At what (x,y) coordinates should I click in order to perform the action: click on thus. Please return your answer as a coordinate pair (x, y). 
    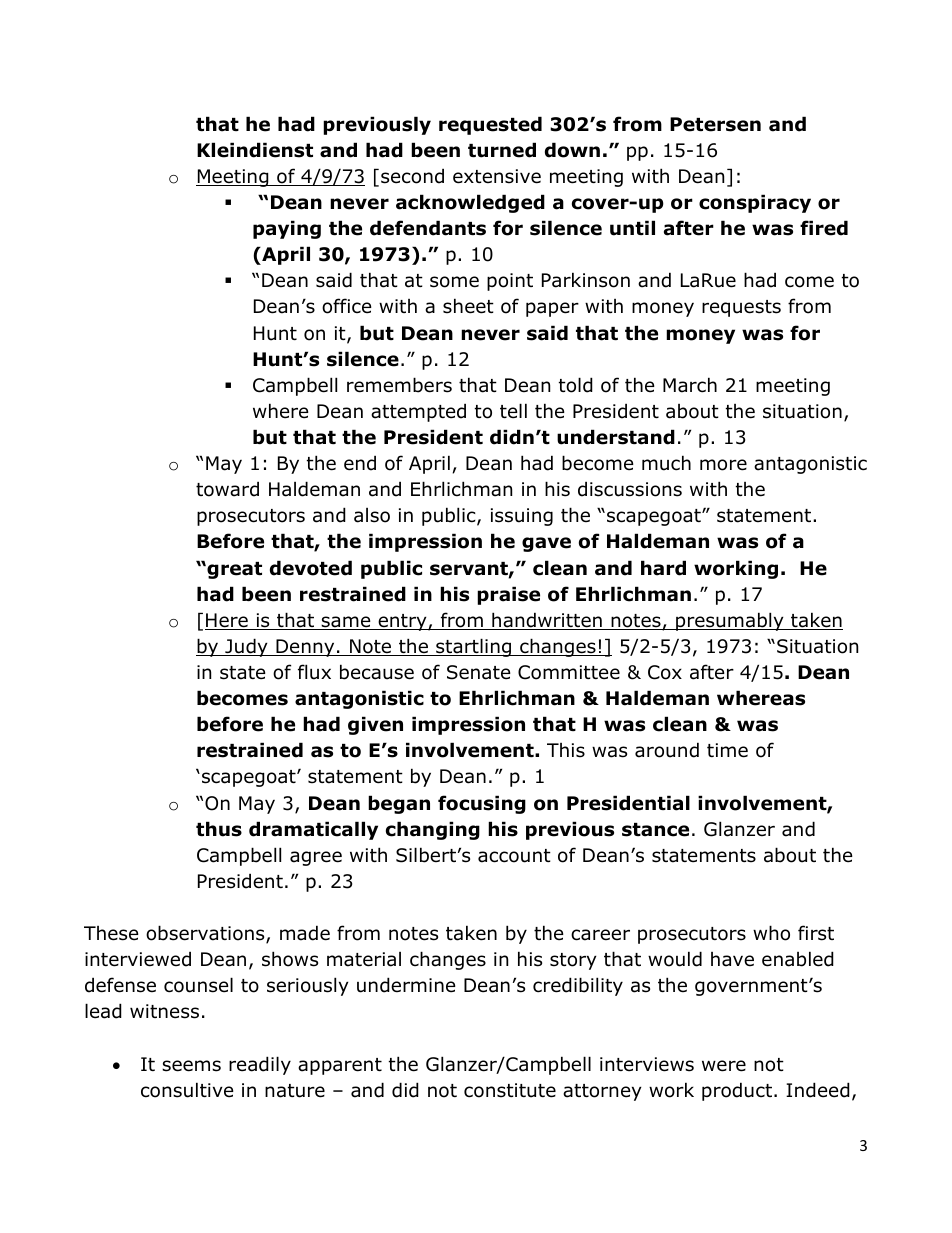
    Looking at the image, I should click on (219, 829).
